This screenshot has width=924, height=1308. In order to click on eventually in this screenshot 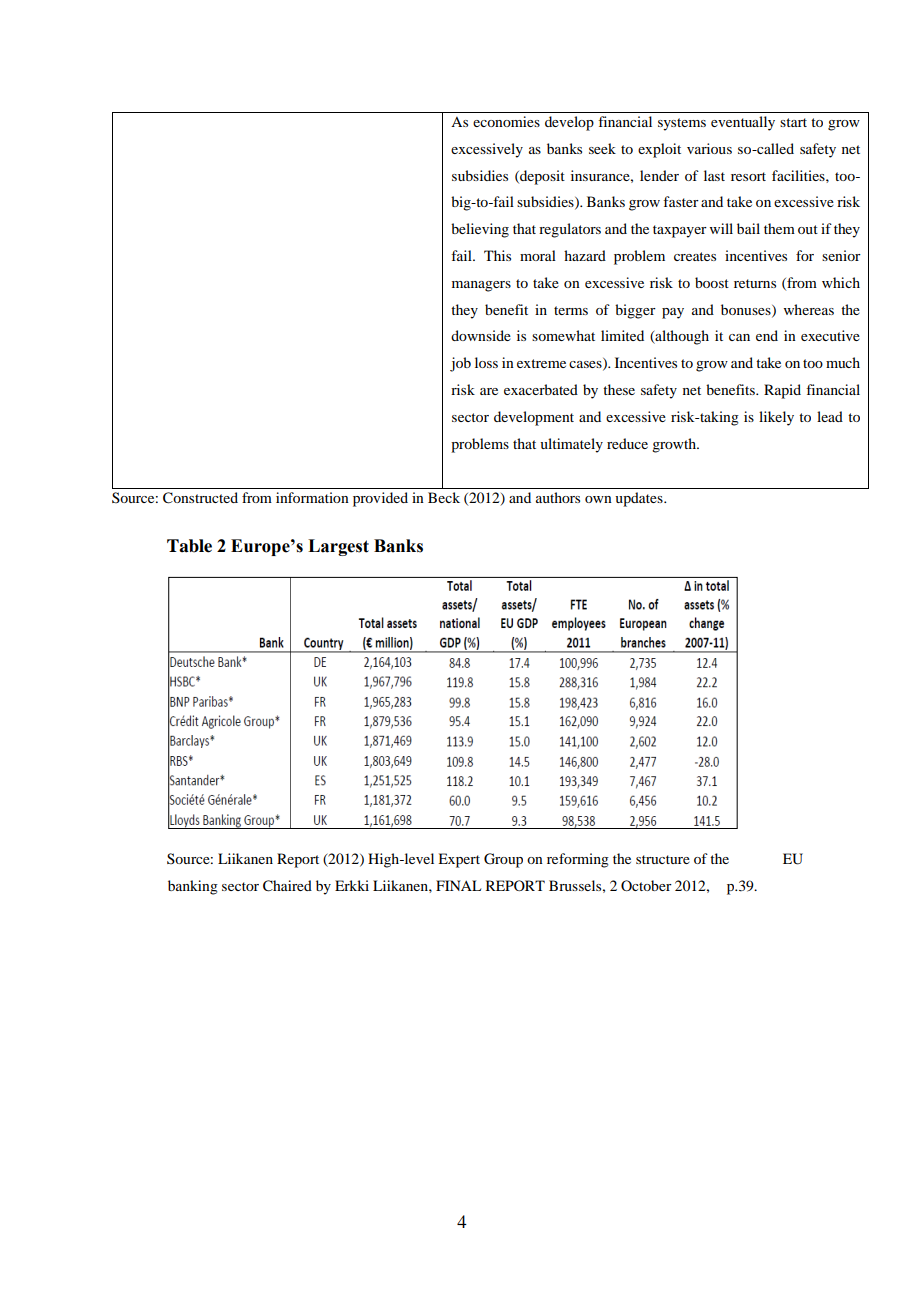, I will do `click(743, 123)`.
